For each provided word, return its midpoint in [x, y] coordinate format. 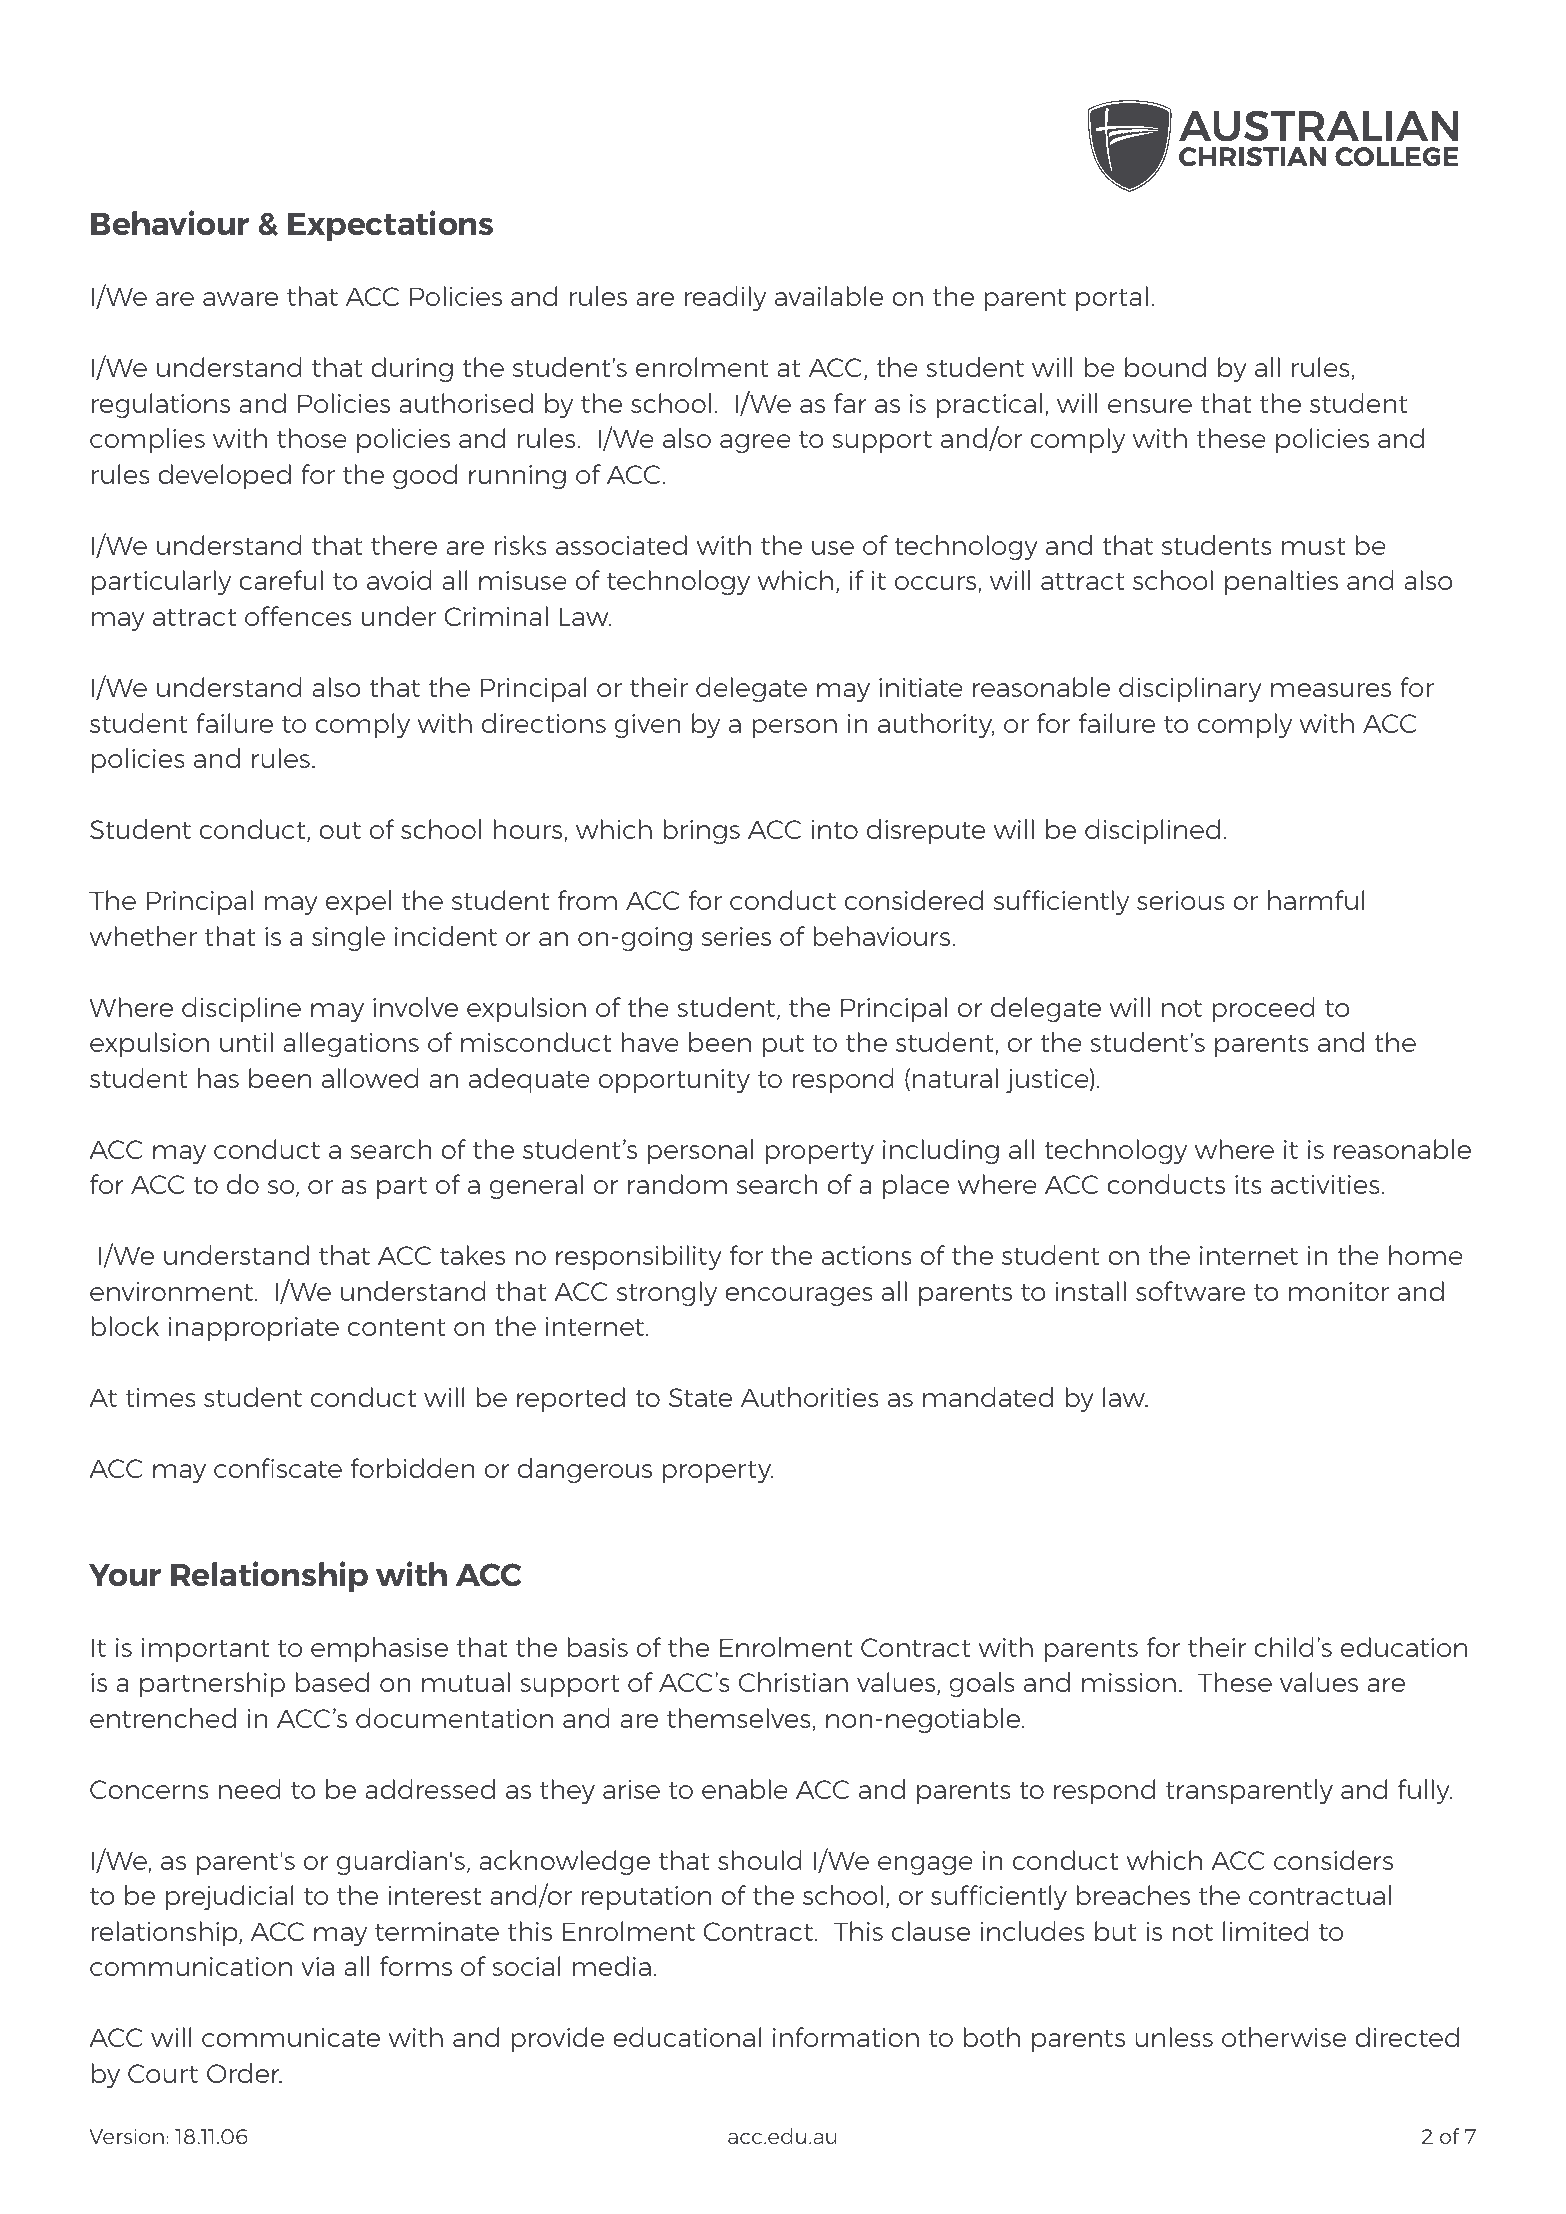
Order [244, 2073]
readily [725, 298]
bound [1165, 367]
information [846, 2037]
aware [240, 299]
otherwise [1284, 2037]
